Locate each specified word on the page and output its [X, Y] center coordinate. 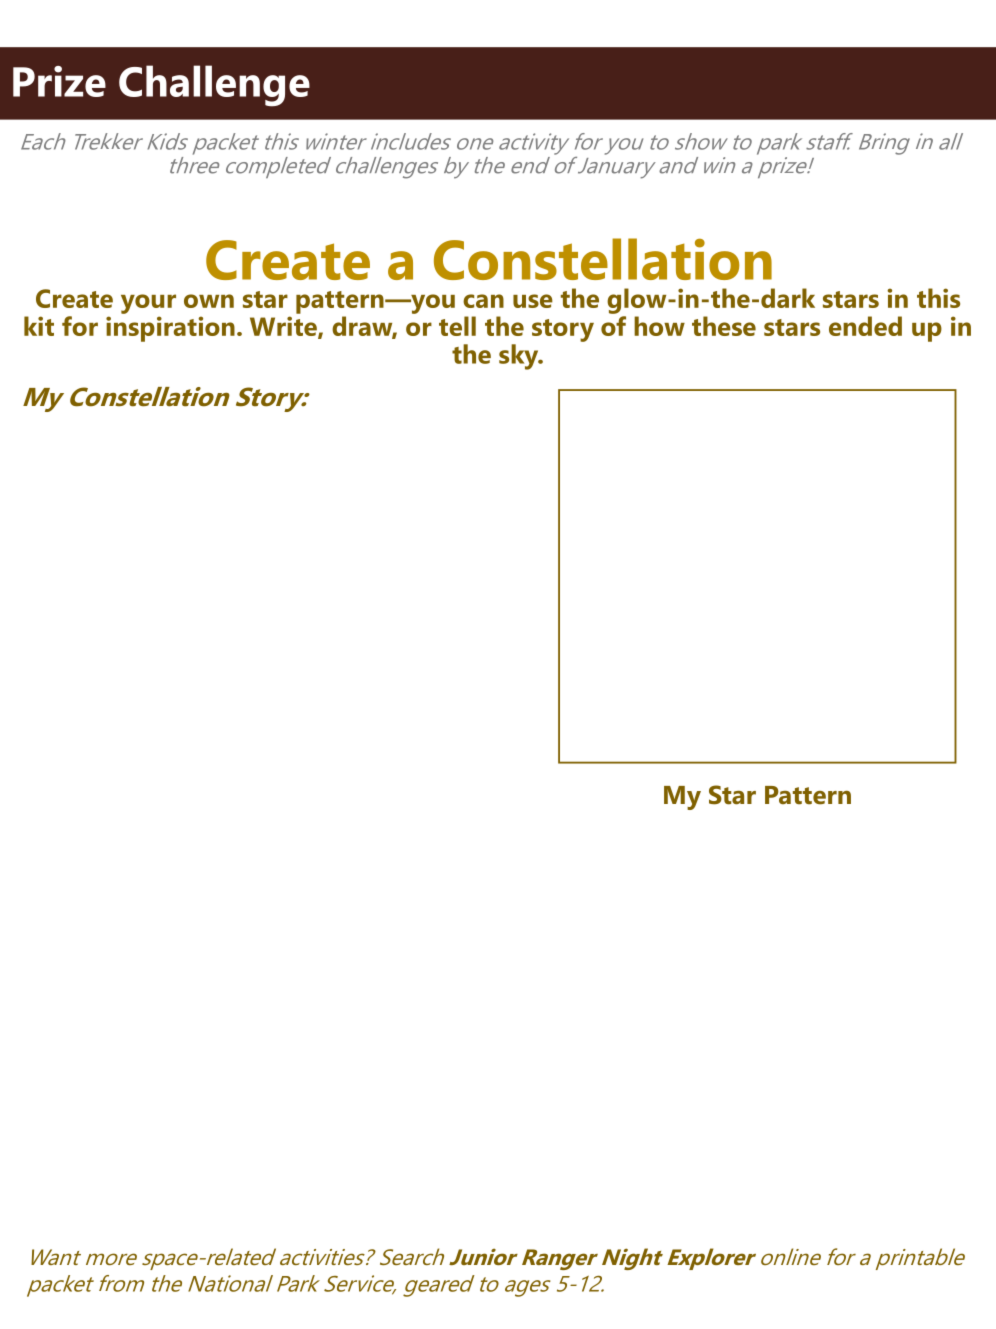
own [209, 301]
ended [865, 326]
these [724, 326]
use [533, 301]
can [483, 301]
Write [284, 327]
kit [39, 326]
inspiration [170, 329]
